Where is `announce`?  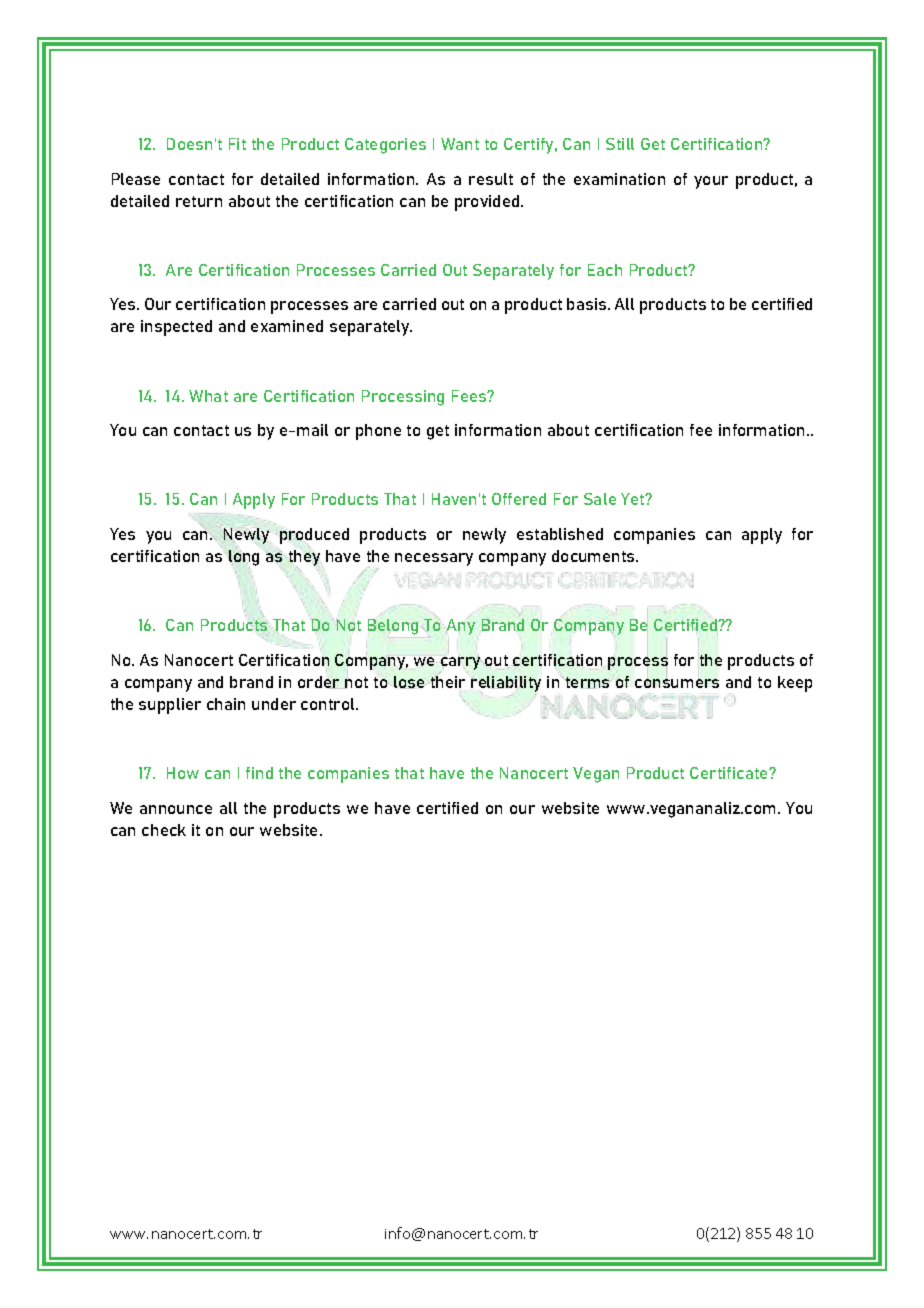
announce is located at coordinates (176, 809).
